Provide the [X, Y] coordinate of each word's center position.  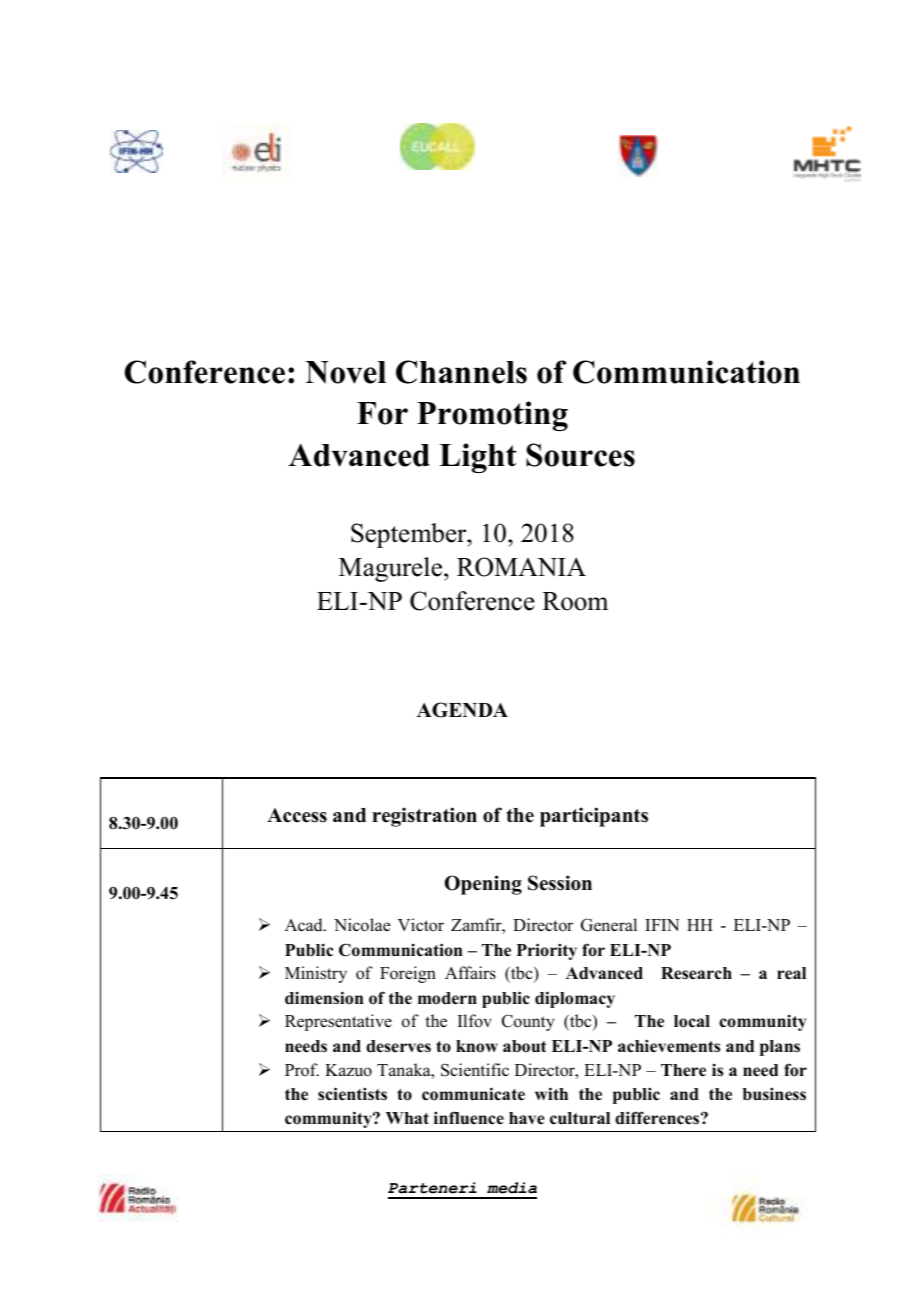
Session [560, 883]
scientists [352, 1094]
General [609, 925]
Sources [580, 455]
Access [297, 815]
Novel [346, 372]
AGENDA [462, 710]
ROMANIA [521, 567]
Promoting [492, 416]
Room [575, 601]
